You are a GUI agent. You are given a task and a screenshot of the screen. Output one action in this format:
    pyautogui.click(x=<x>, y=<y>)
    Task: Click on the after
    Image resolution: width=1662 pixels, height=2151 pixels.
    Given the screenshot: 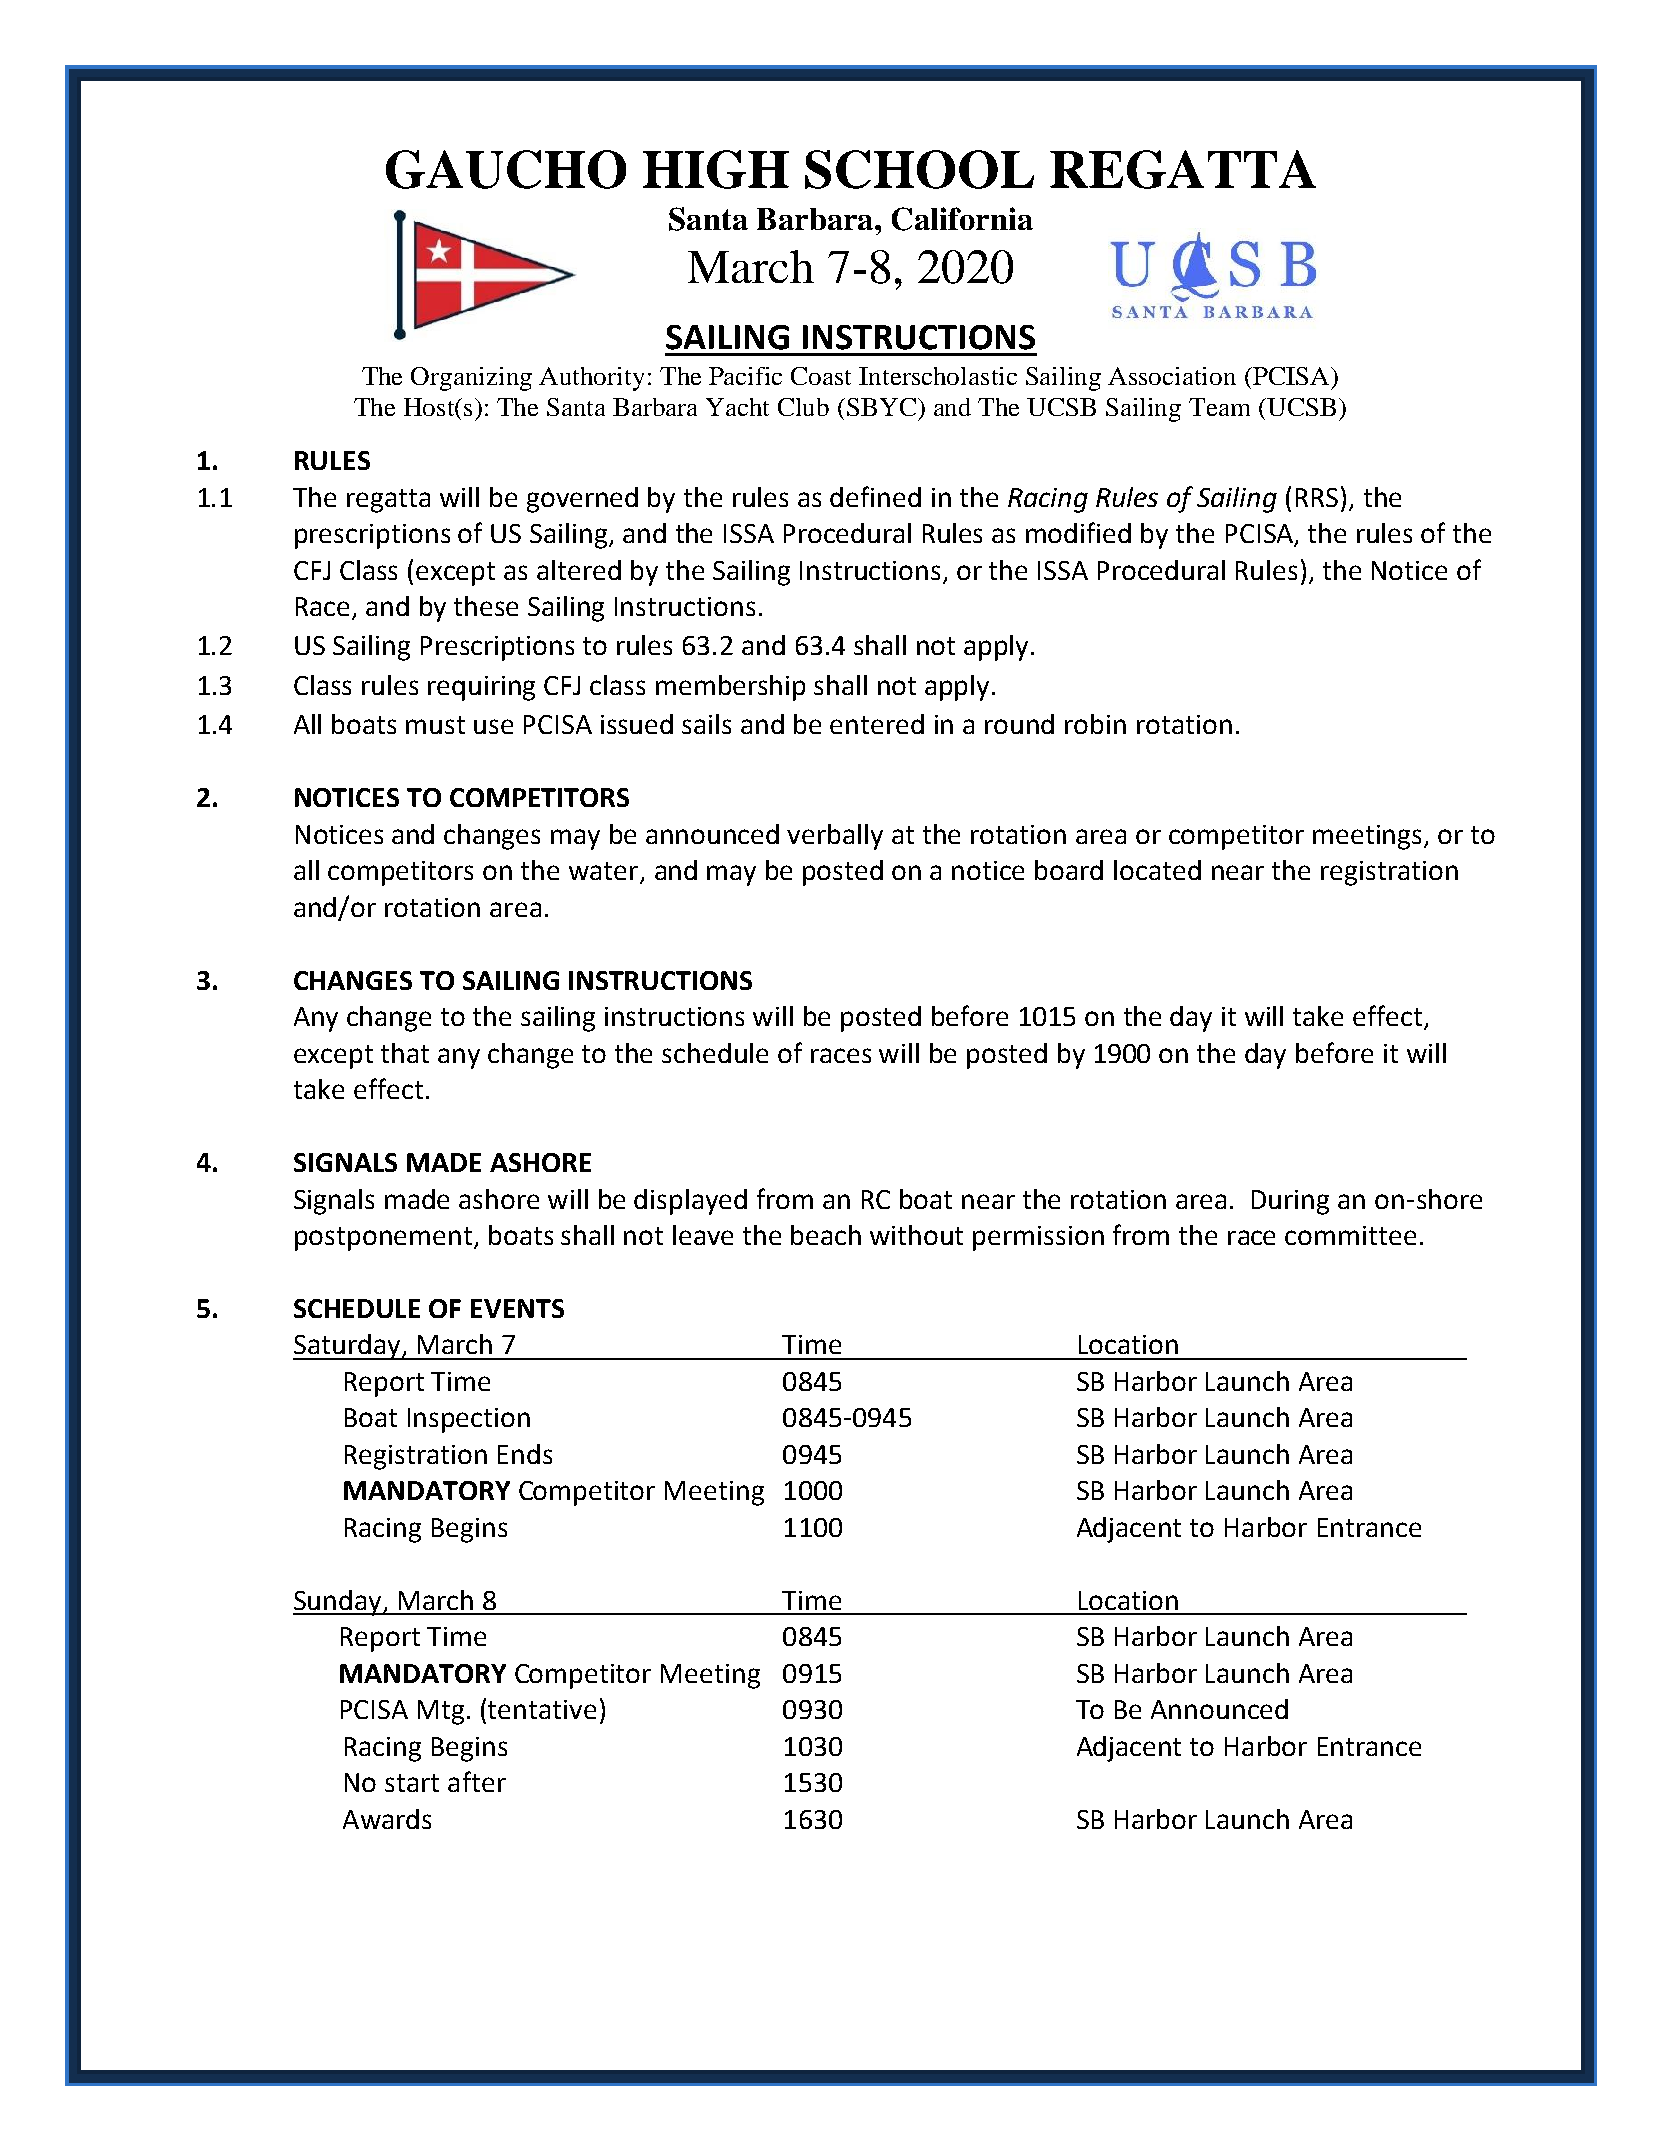 What is the action you would take?
    pyautogui.click(x=477, y=1781)
